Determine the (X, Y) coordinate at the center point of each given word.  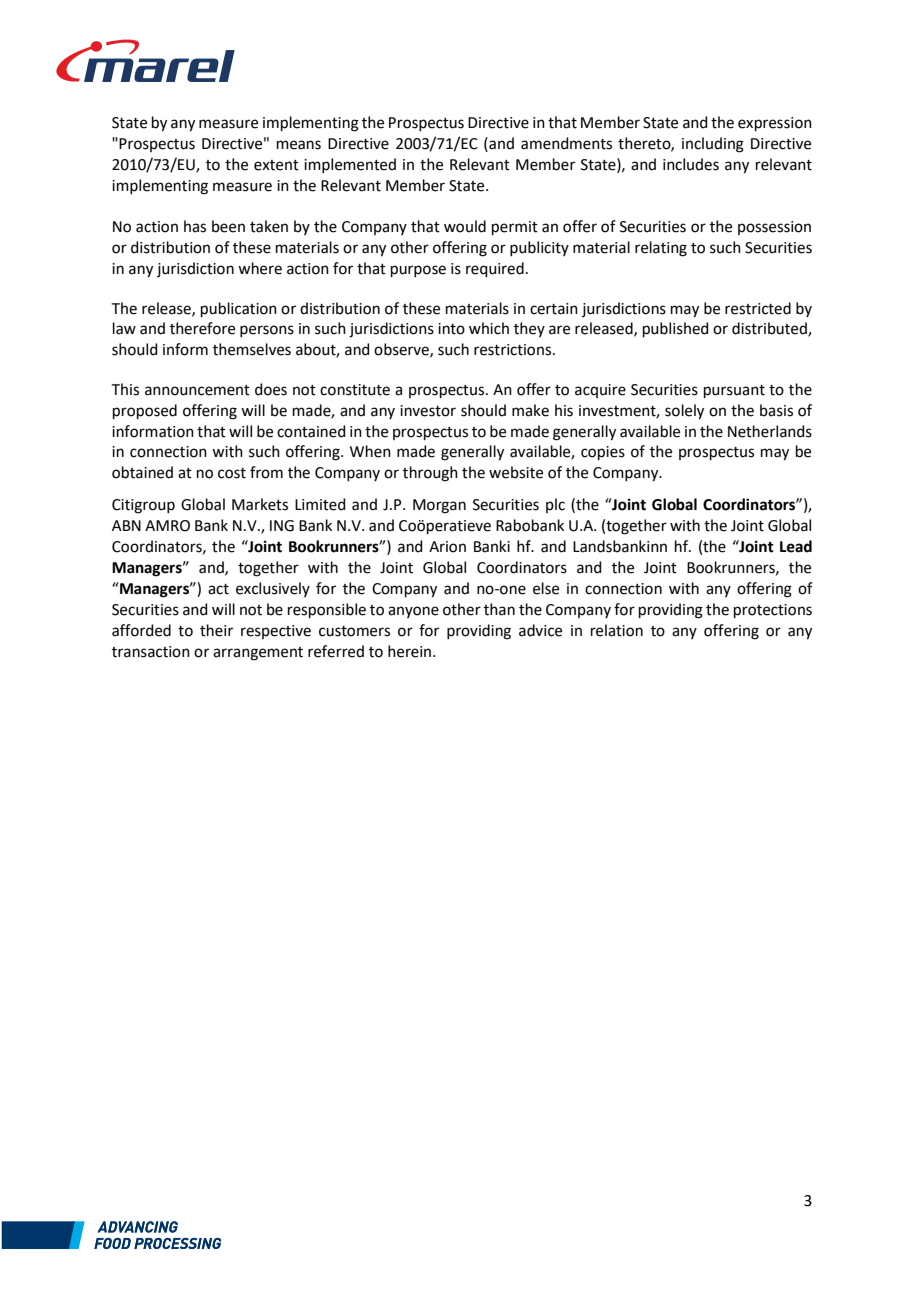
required (495, 269)
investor (428, 411)
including (713, 145)
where (260, 268)
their (216, 630)
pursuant (734, 391)
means (299, 145)
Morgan (439, 506)
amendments (566, 143)
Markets (260, 504)
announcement (197, 390)
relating (661, 249)
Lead (796, 546)
